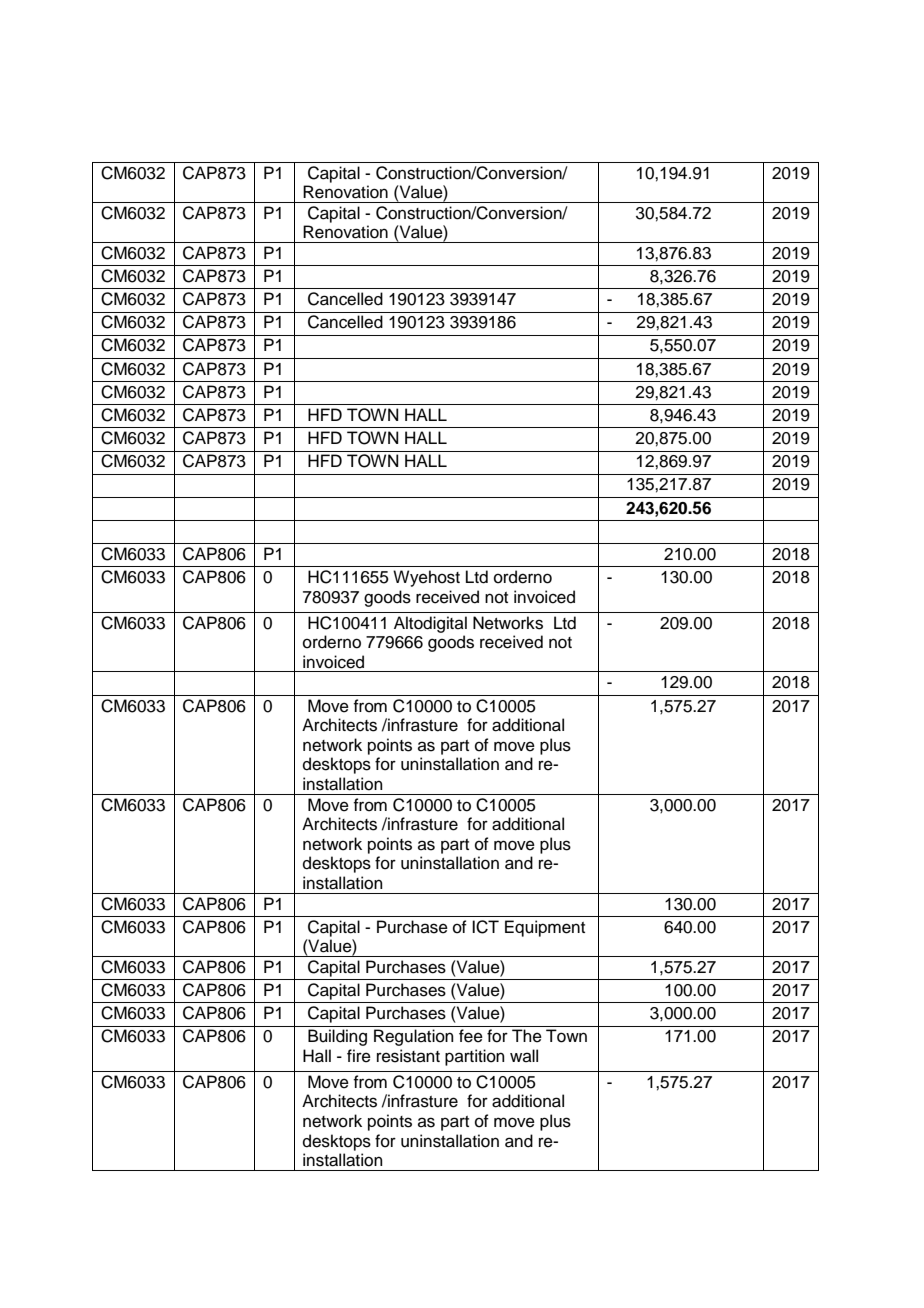  I want to click on wall, so click(524, 1055).
